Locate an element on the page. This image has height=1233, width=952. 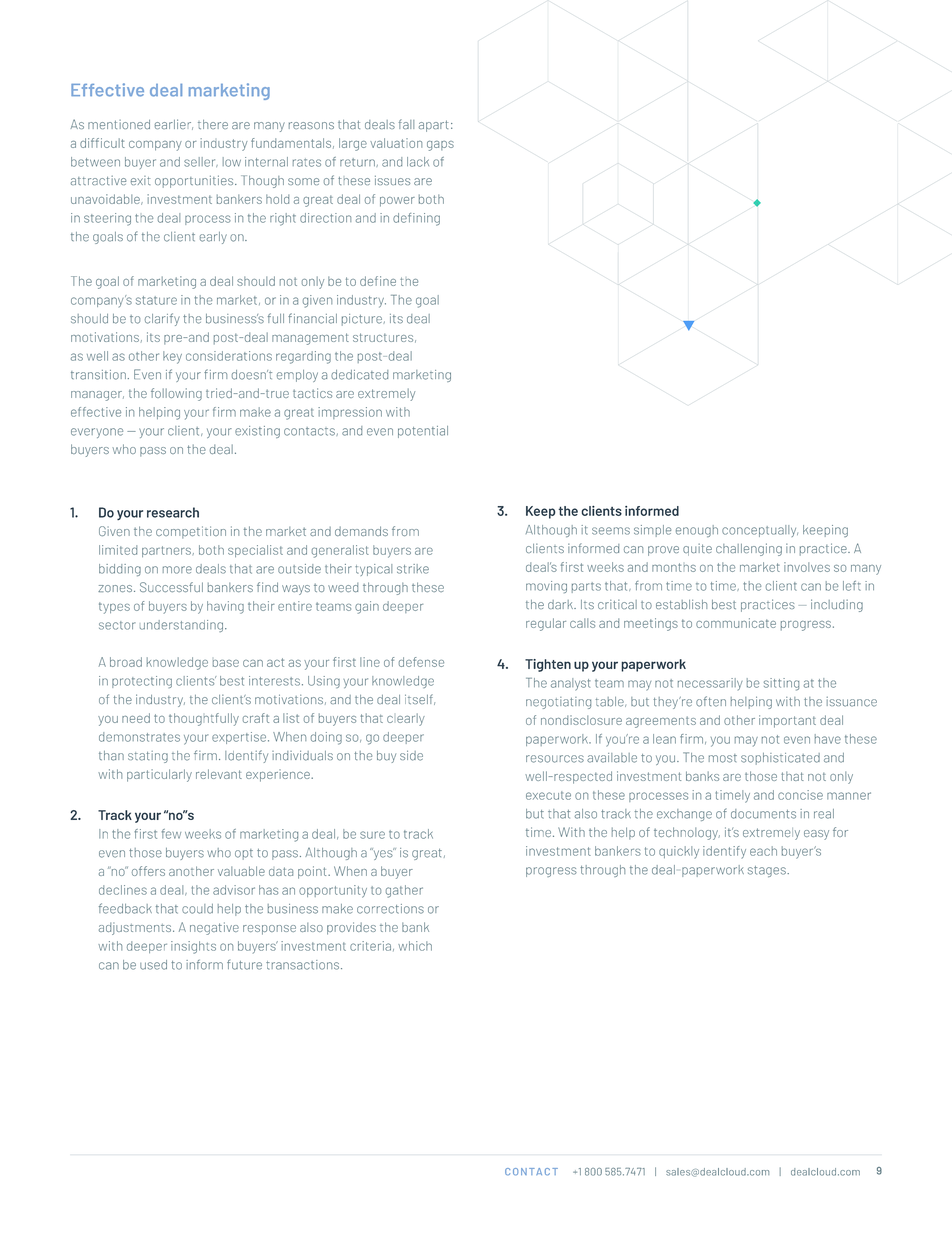
following is located at coordinates (176, 394).
